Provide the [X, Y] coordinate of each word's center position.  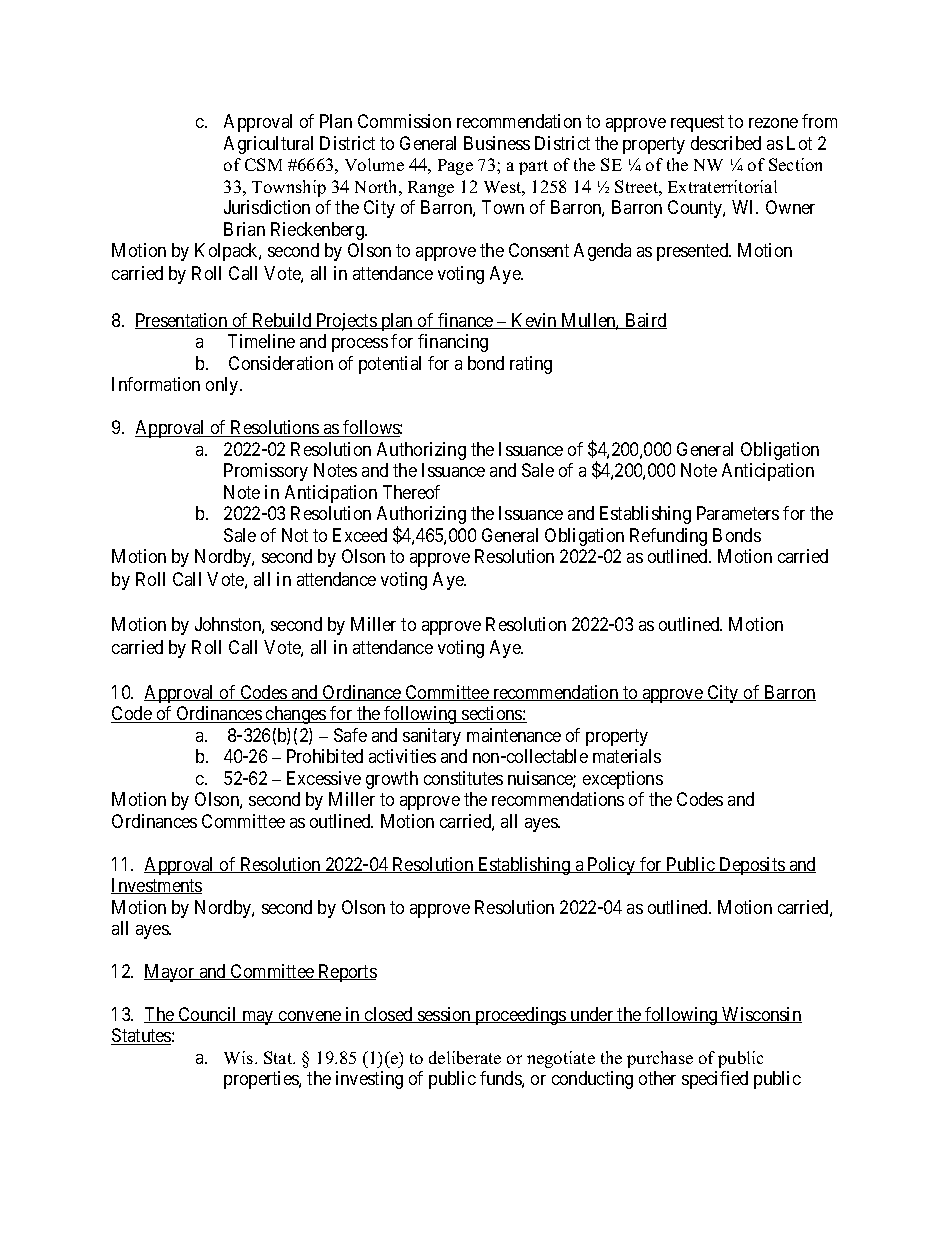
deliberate [465, 1057]
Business [497, 143]
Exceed [360, 535]
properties [262, 1080]
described [726, 143]
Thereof [411, 492]
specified [715, 1080]
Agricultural [268, 145]
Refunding [668, 537]
